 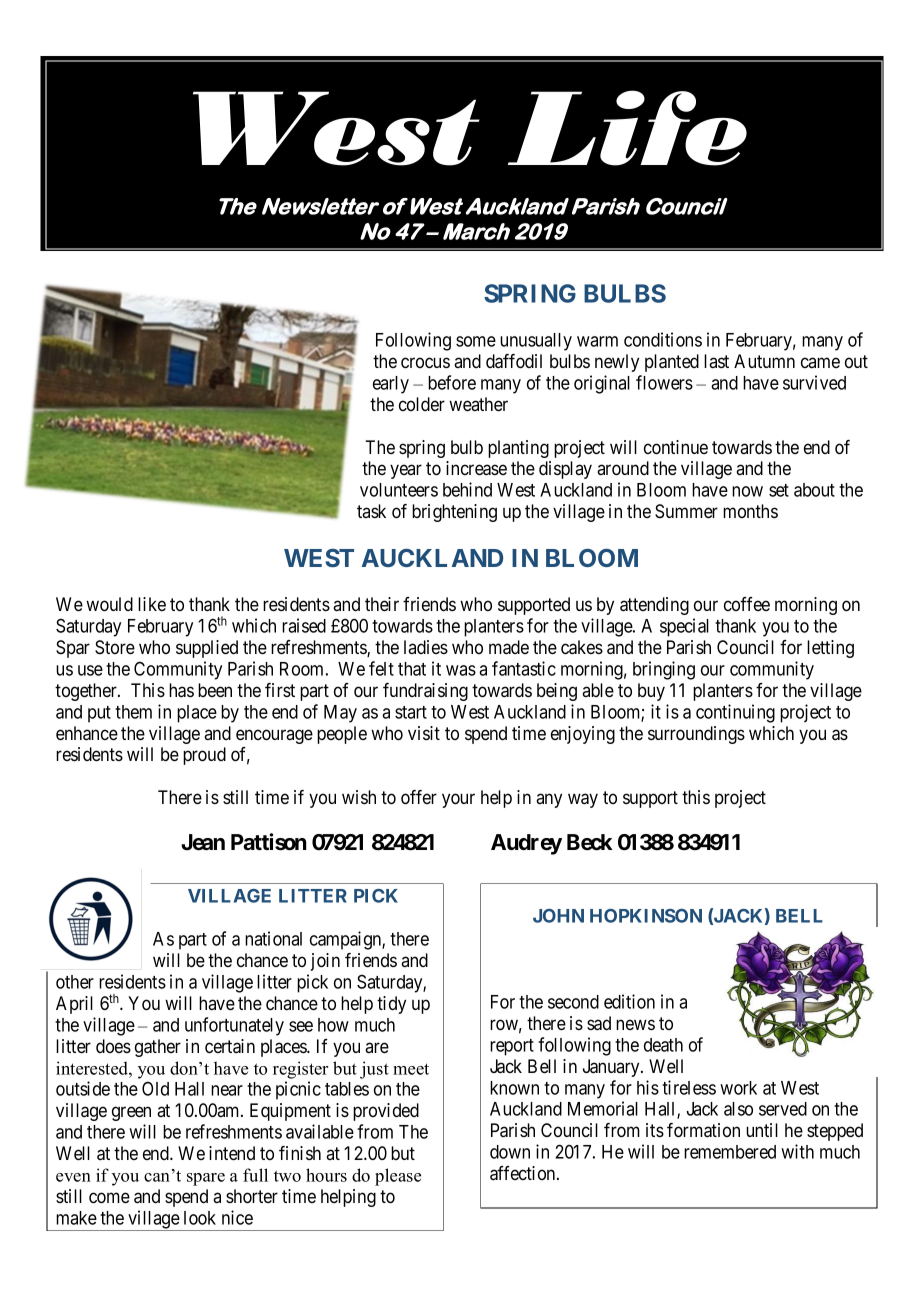 I want to click on continuing, so click(x=735, y=713).
